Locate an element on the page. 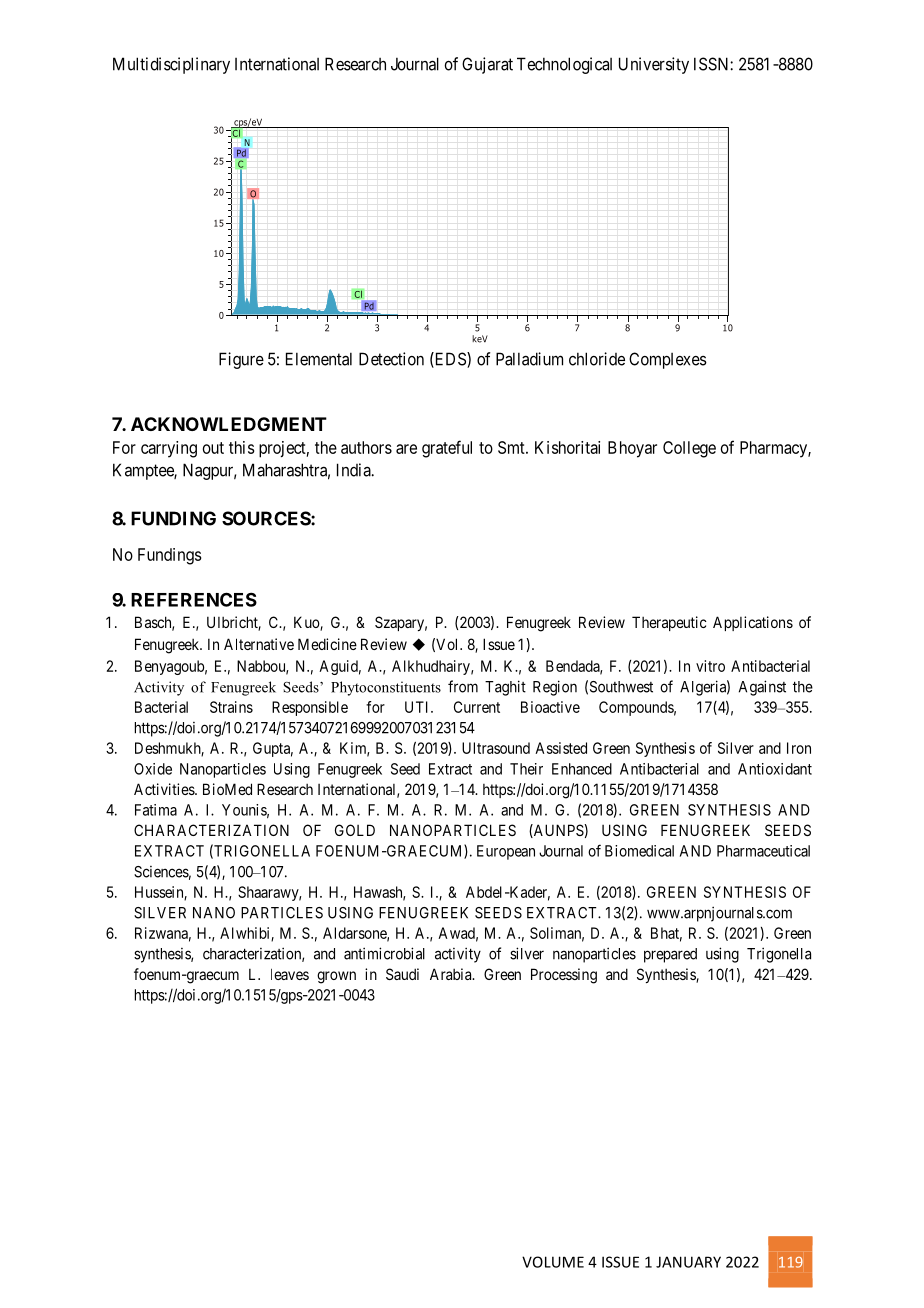 The height and width of the image is (1308, 924). leaves is located at coordinates (290, 974).
